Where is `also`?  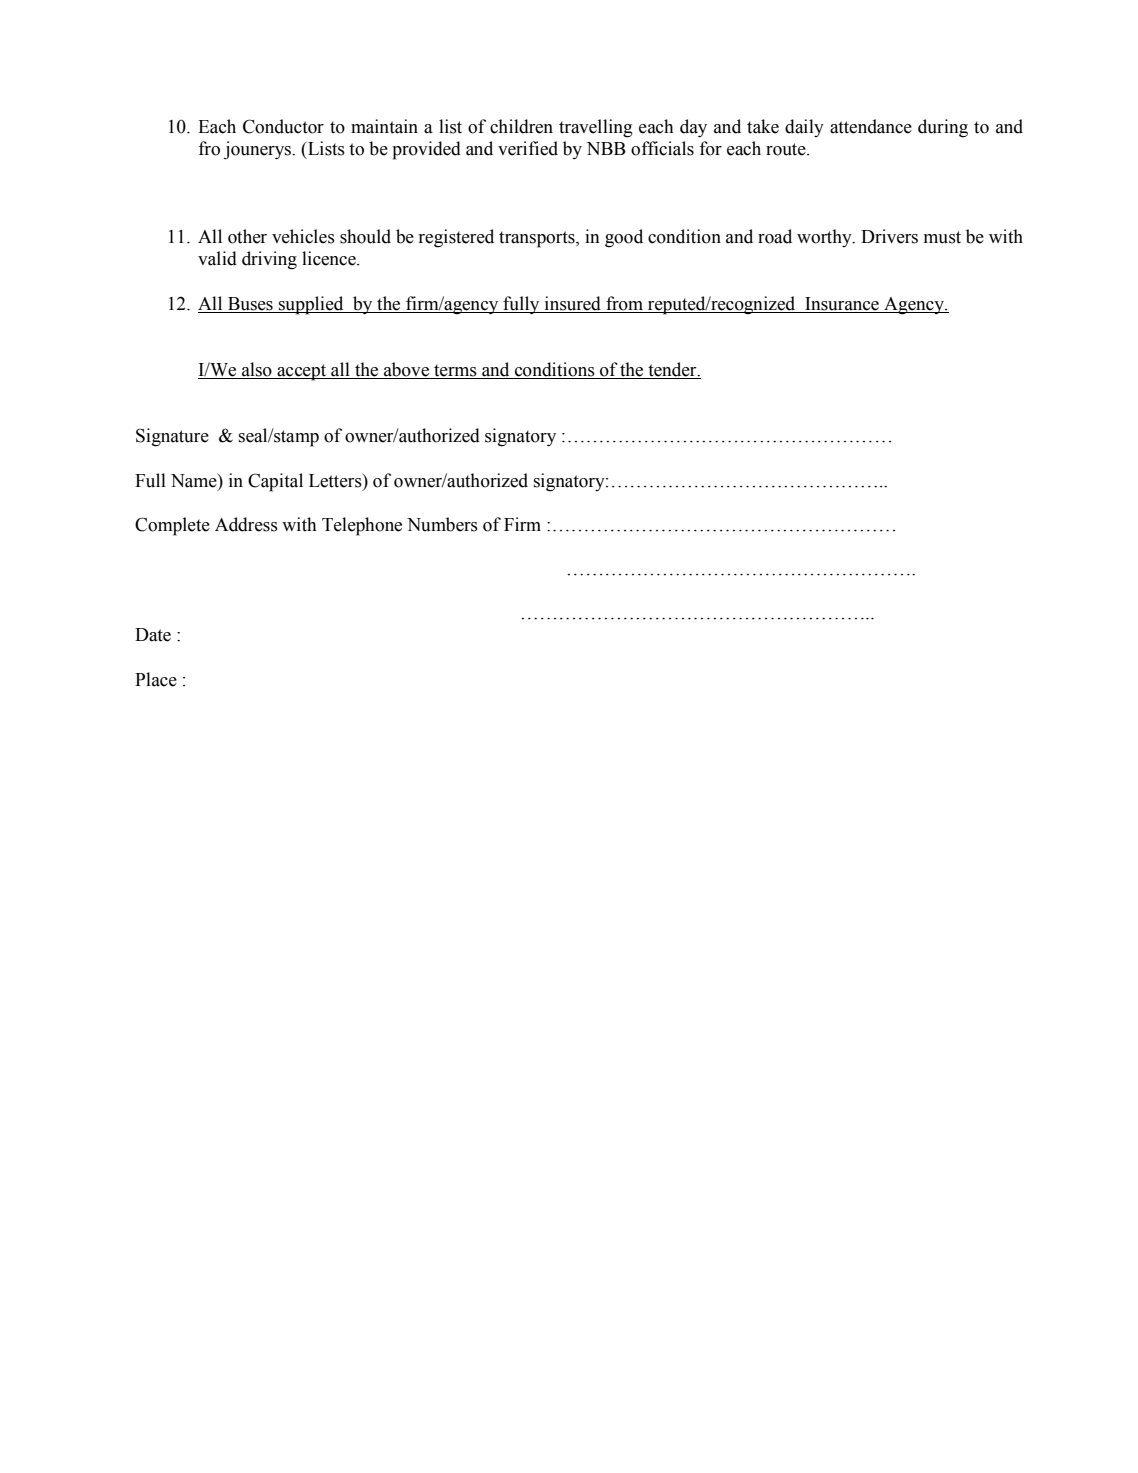 also is located at coordinates (257, 370).
